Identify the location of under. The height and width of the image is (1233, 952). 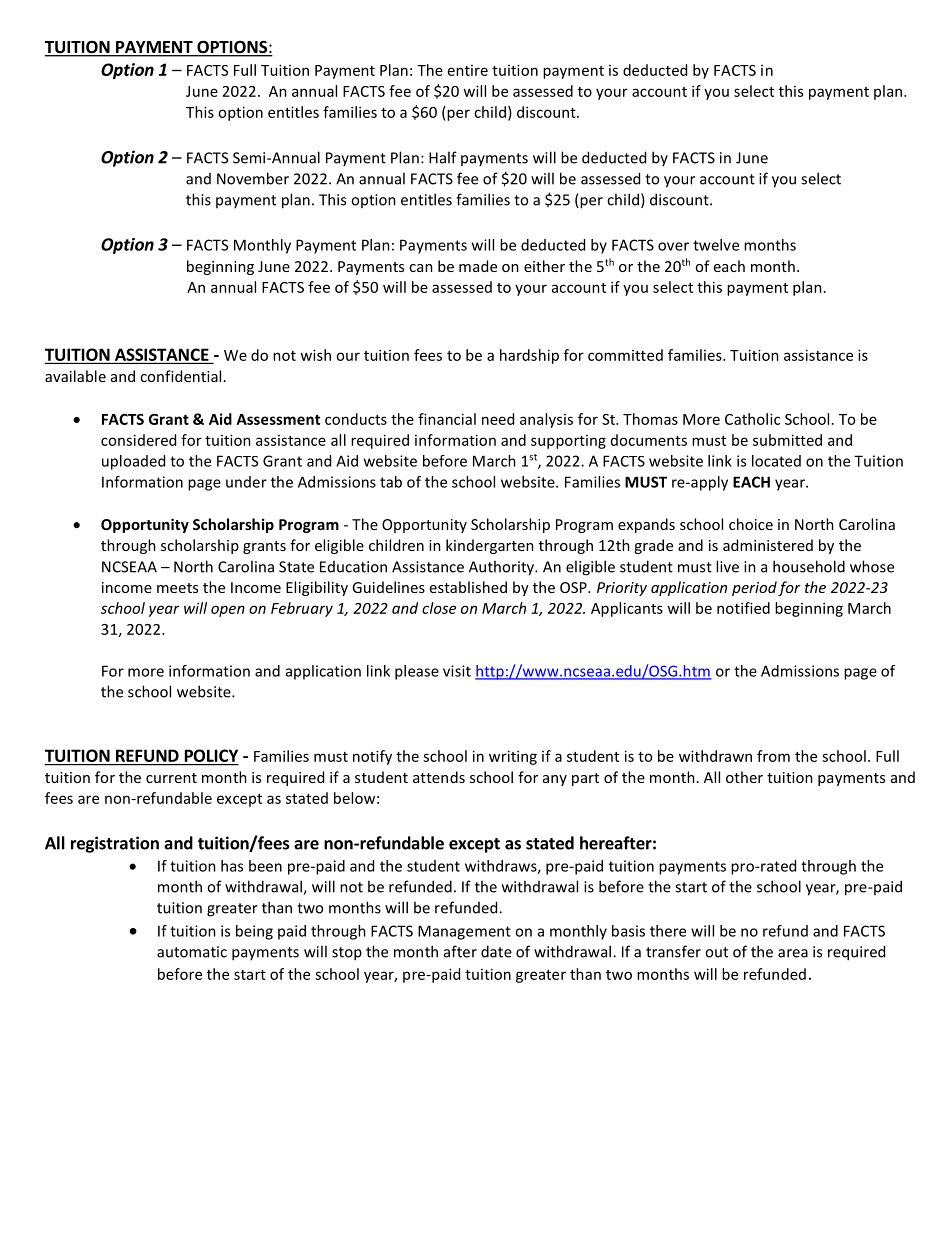
(246, 482).
